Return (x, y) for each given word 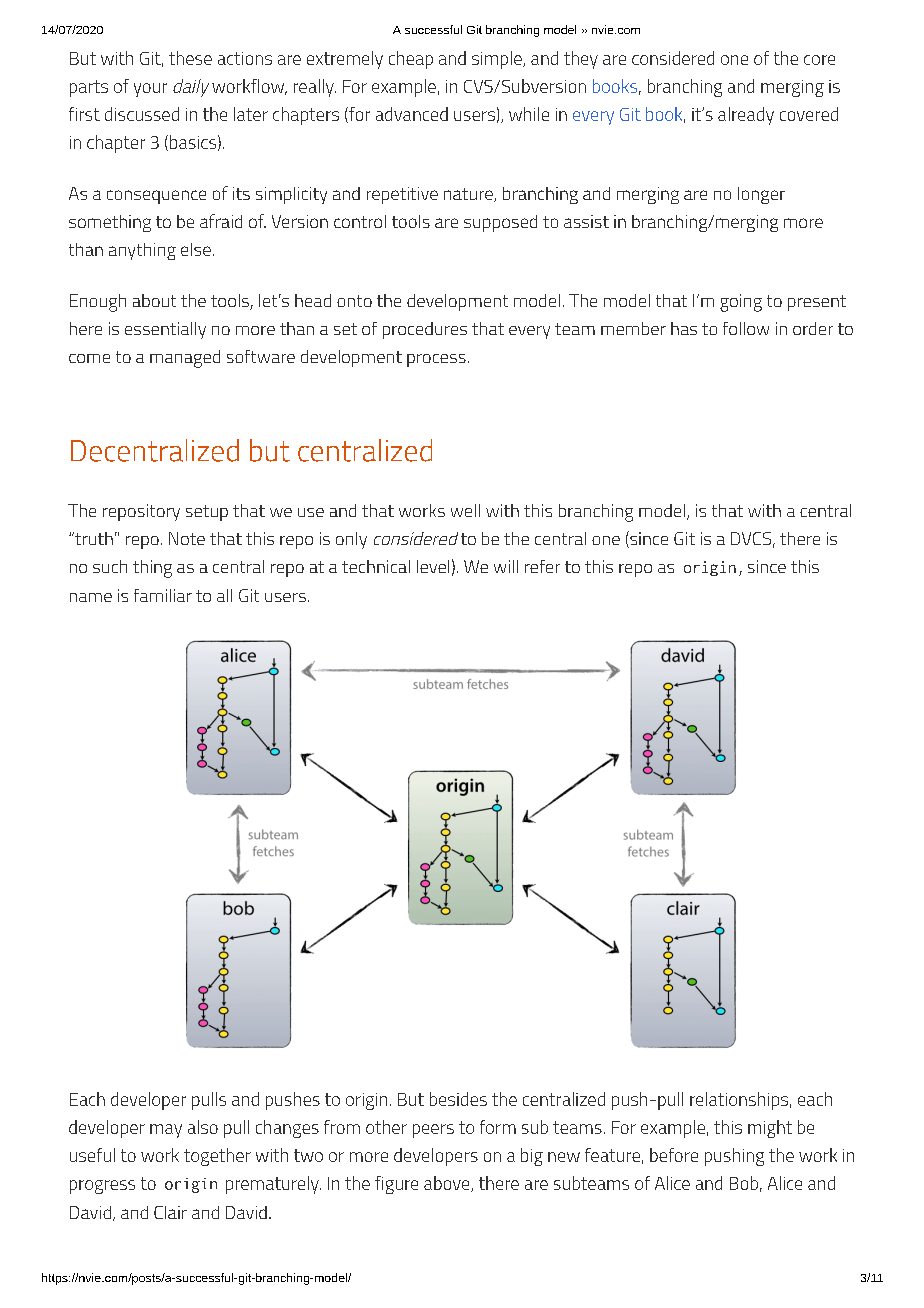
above (448, 1184)
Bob (744, 1183)
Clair (170, 1212)
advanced (412, 114)
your (150, 90)
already (746, 116)
